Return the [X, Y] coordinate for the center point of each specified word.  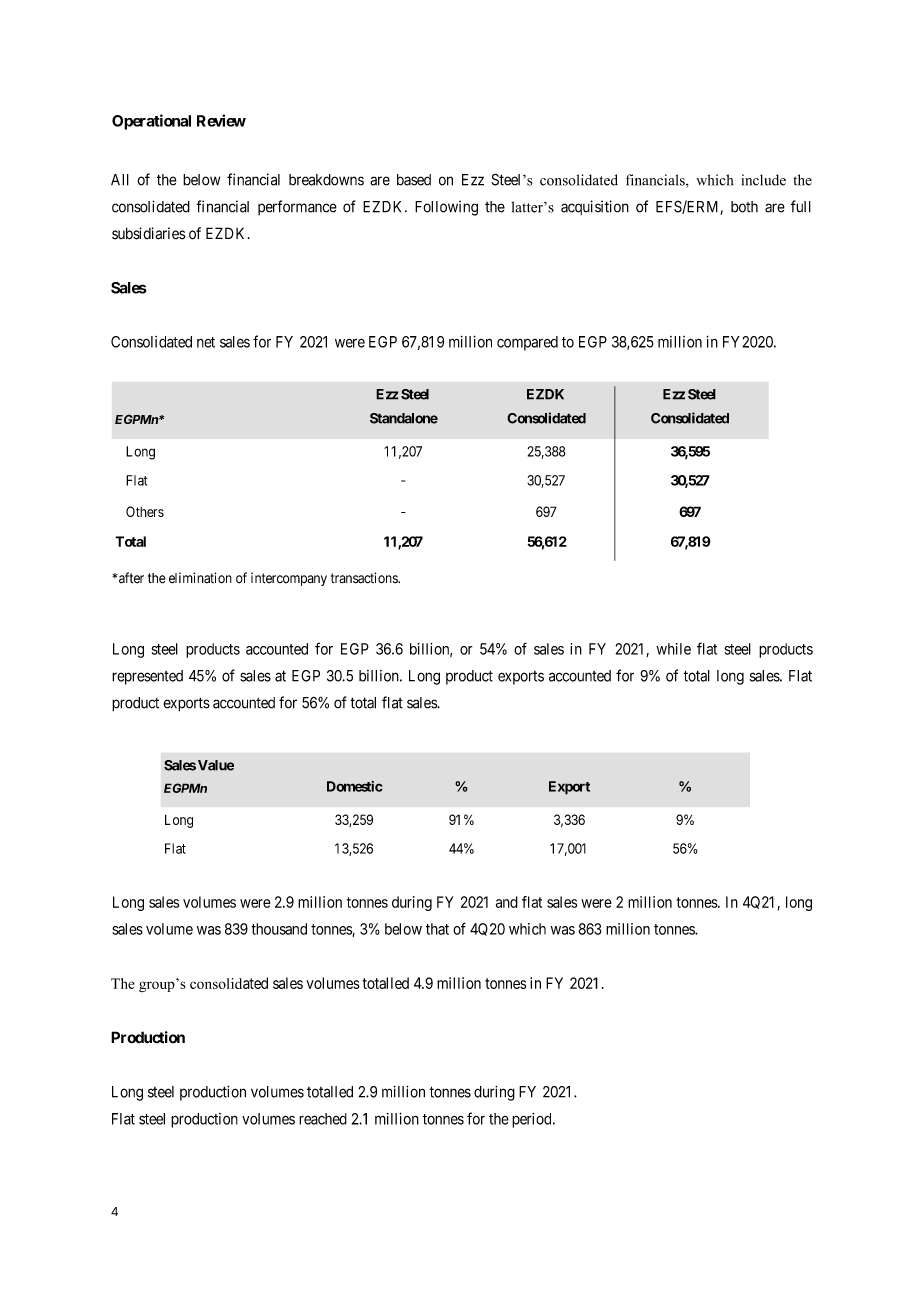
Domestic [355, 786]
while [673, 649]
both [744, 207]
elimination [200, 578]
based [414, 180]
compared [527, 343]
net [206, 342]
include [763, 180]
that [437, 929]
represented [147, 677]
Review [221, 120]
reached [323, 1119]
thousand [279, 929]
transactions [365, 578]
